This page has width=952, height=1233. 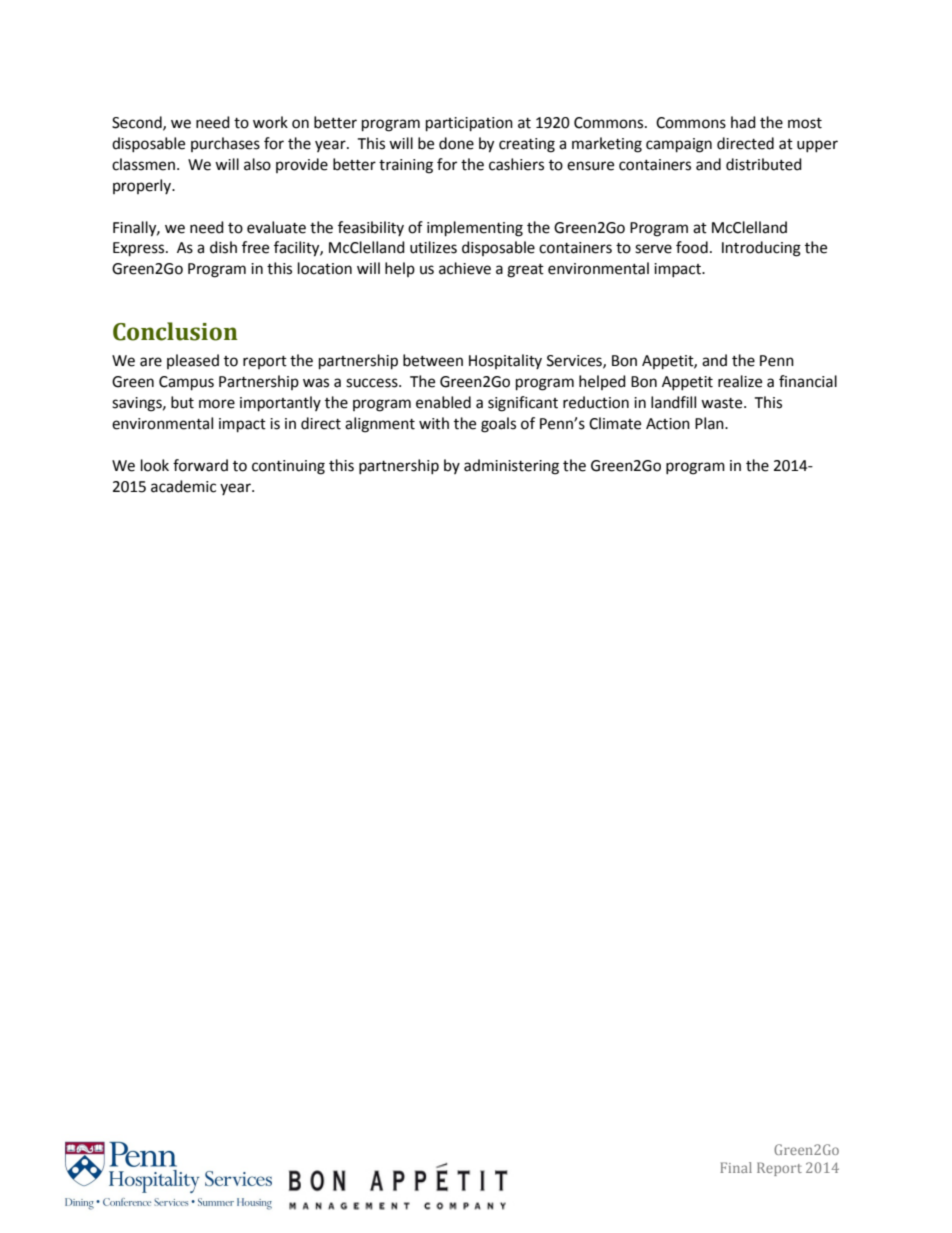 What do you see at coordinates (525, 271) in the page?
I see `great` at bounding box center [525, 271].
